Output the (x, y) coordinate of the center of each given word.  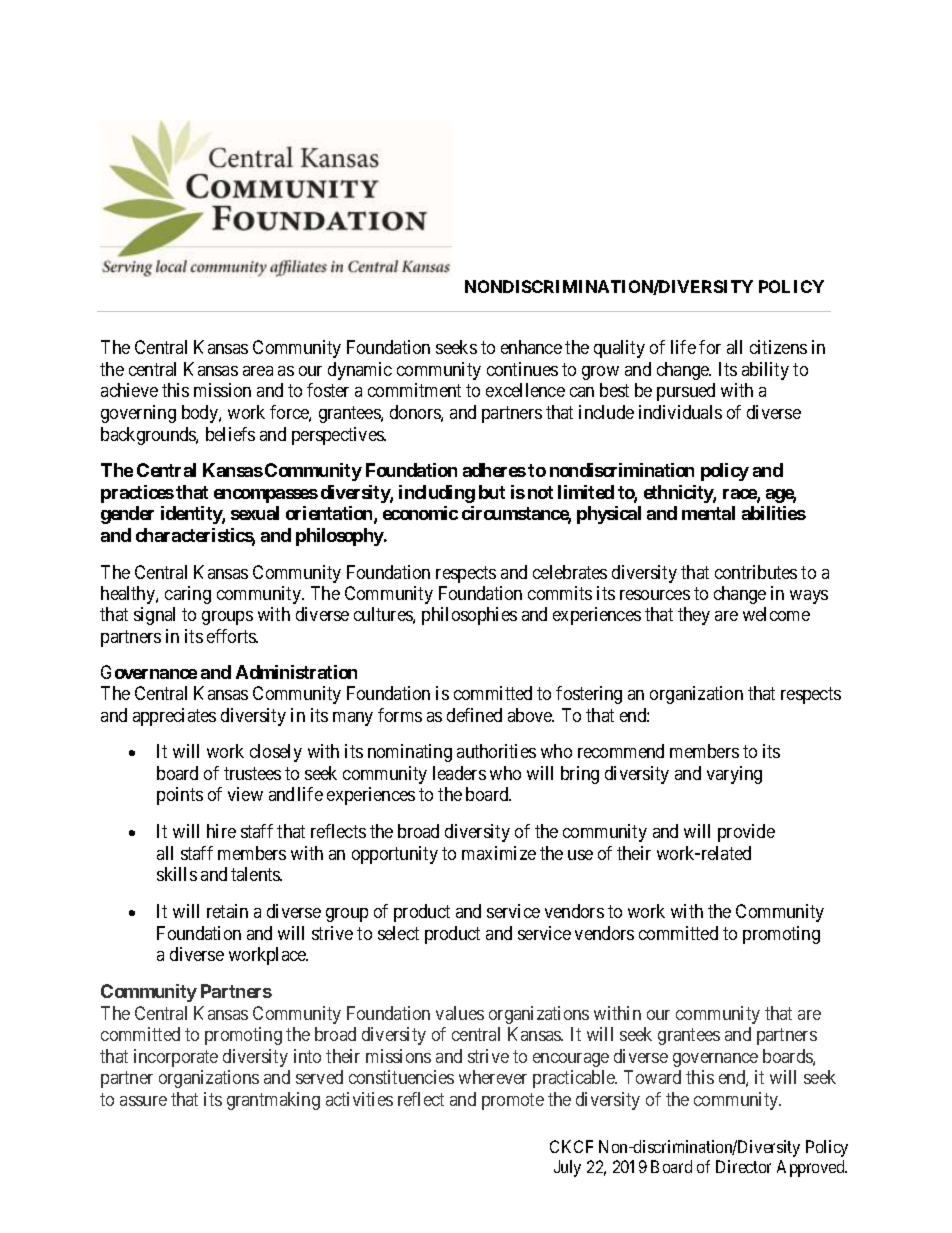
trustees (252, 773)
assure (143, 1101)
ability (765, 371)
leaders (459, 773)
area (258, 371)
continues (522, 369)
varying (734, 775)
